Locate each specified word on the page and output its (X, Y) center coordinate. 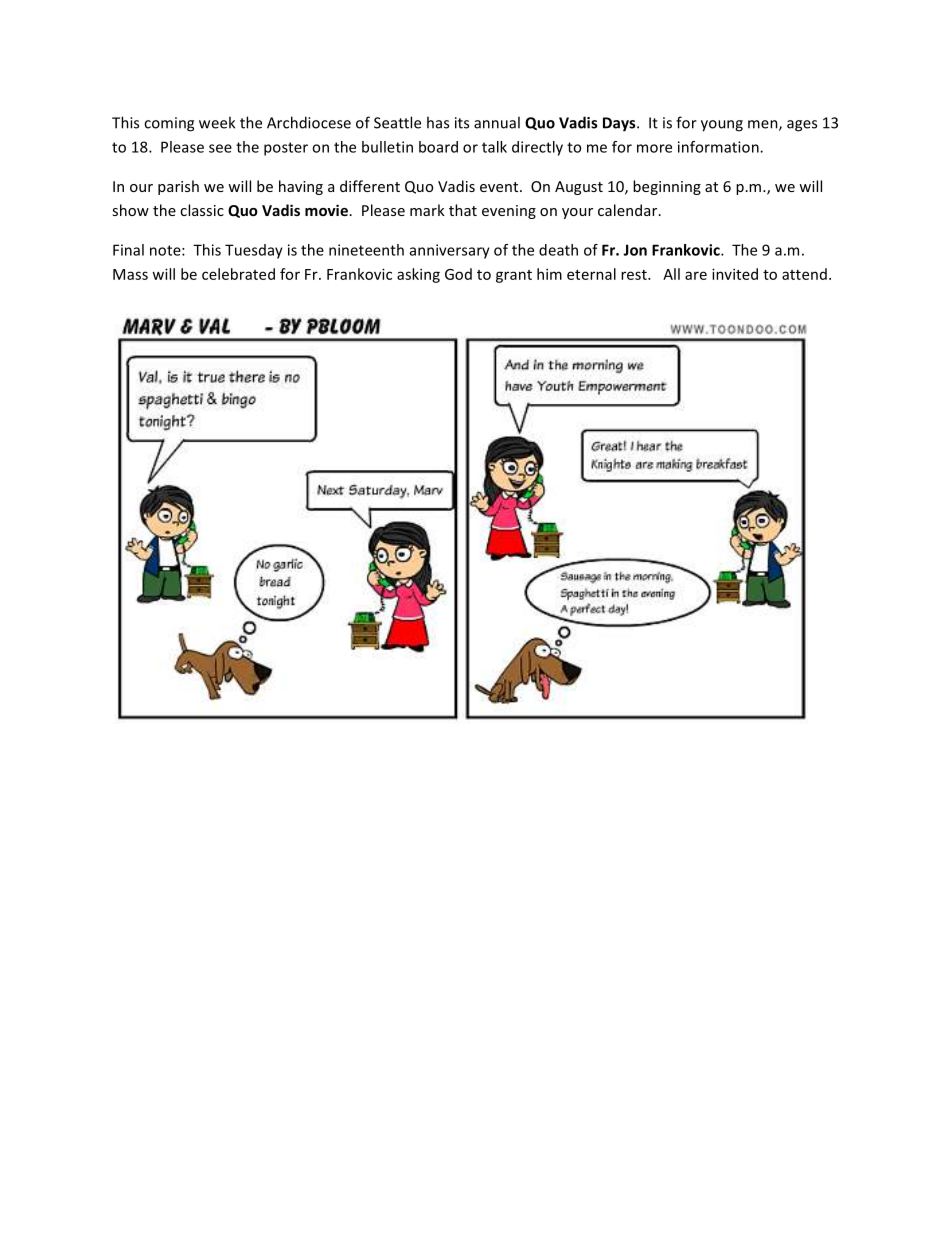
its (462, 123)
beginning (667, 187)
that (463, 210)
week (217, 122)
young (722, 126)
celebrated (238, 274)
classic (202, 210)
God (458, 274)
